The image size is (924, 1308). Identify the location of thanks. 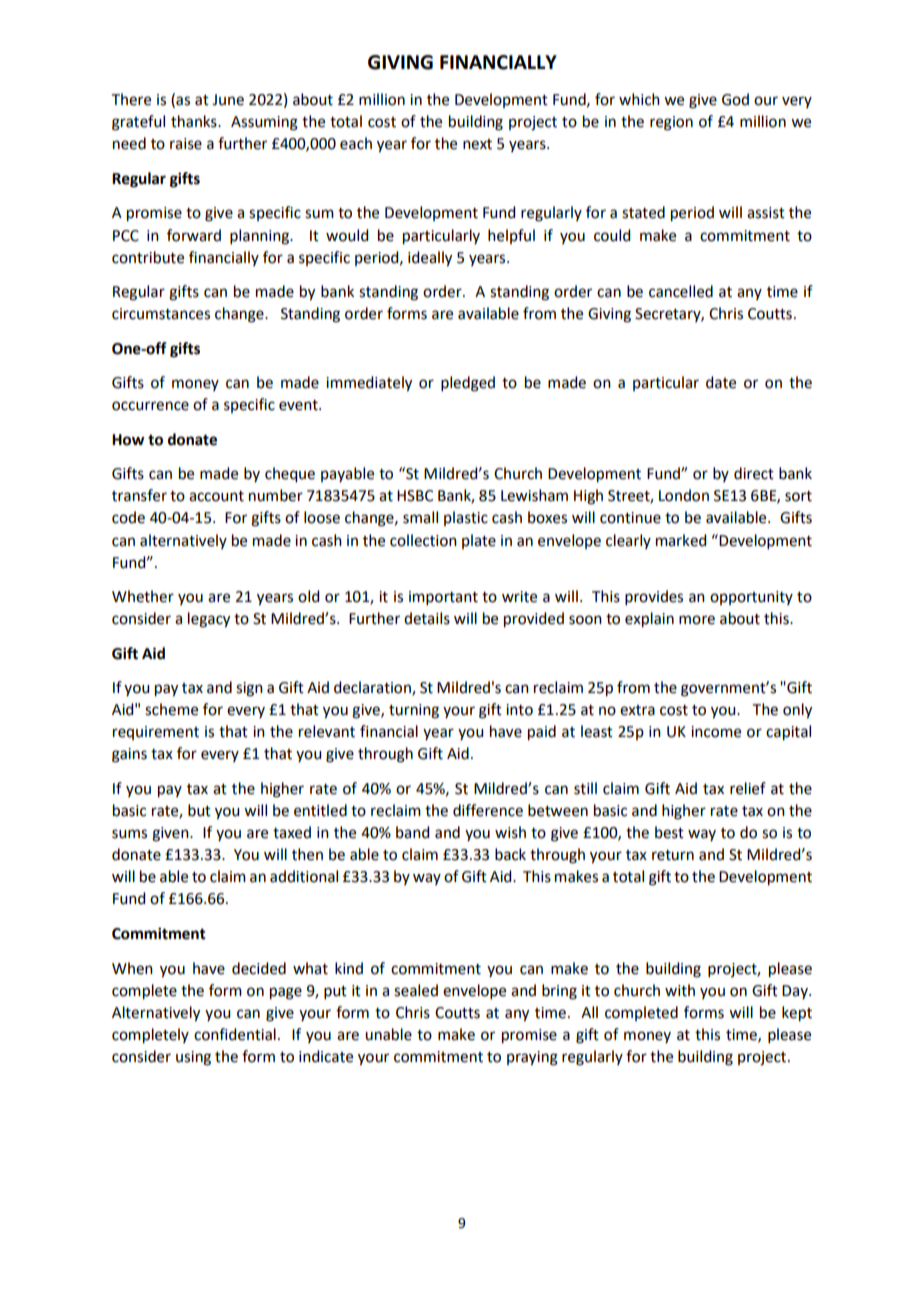
(195, 121).
